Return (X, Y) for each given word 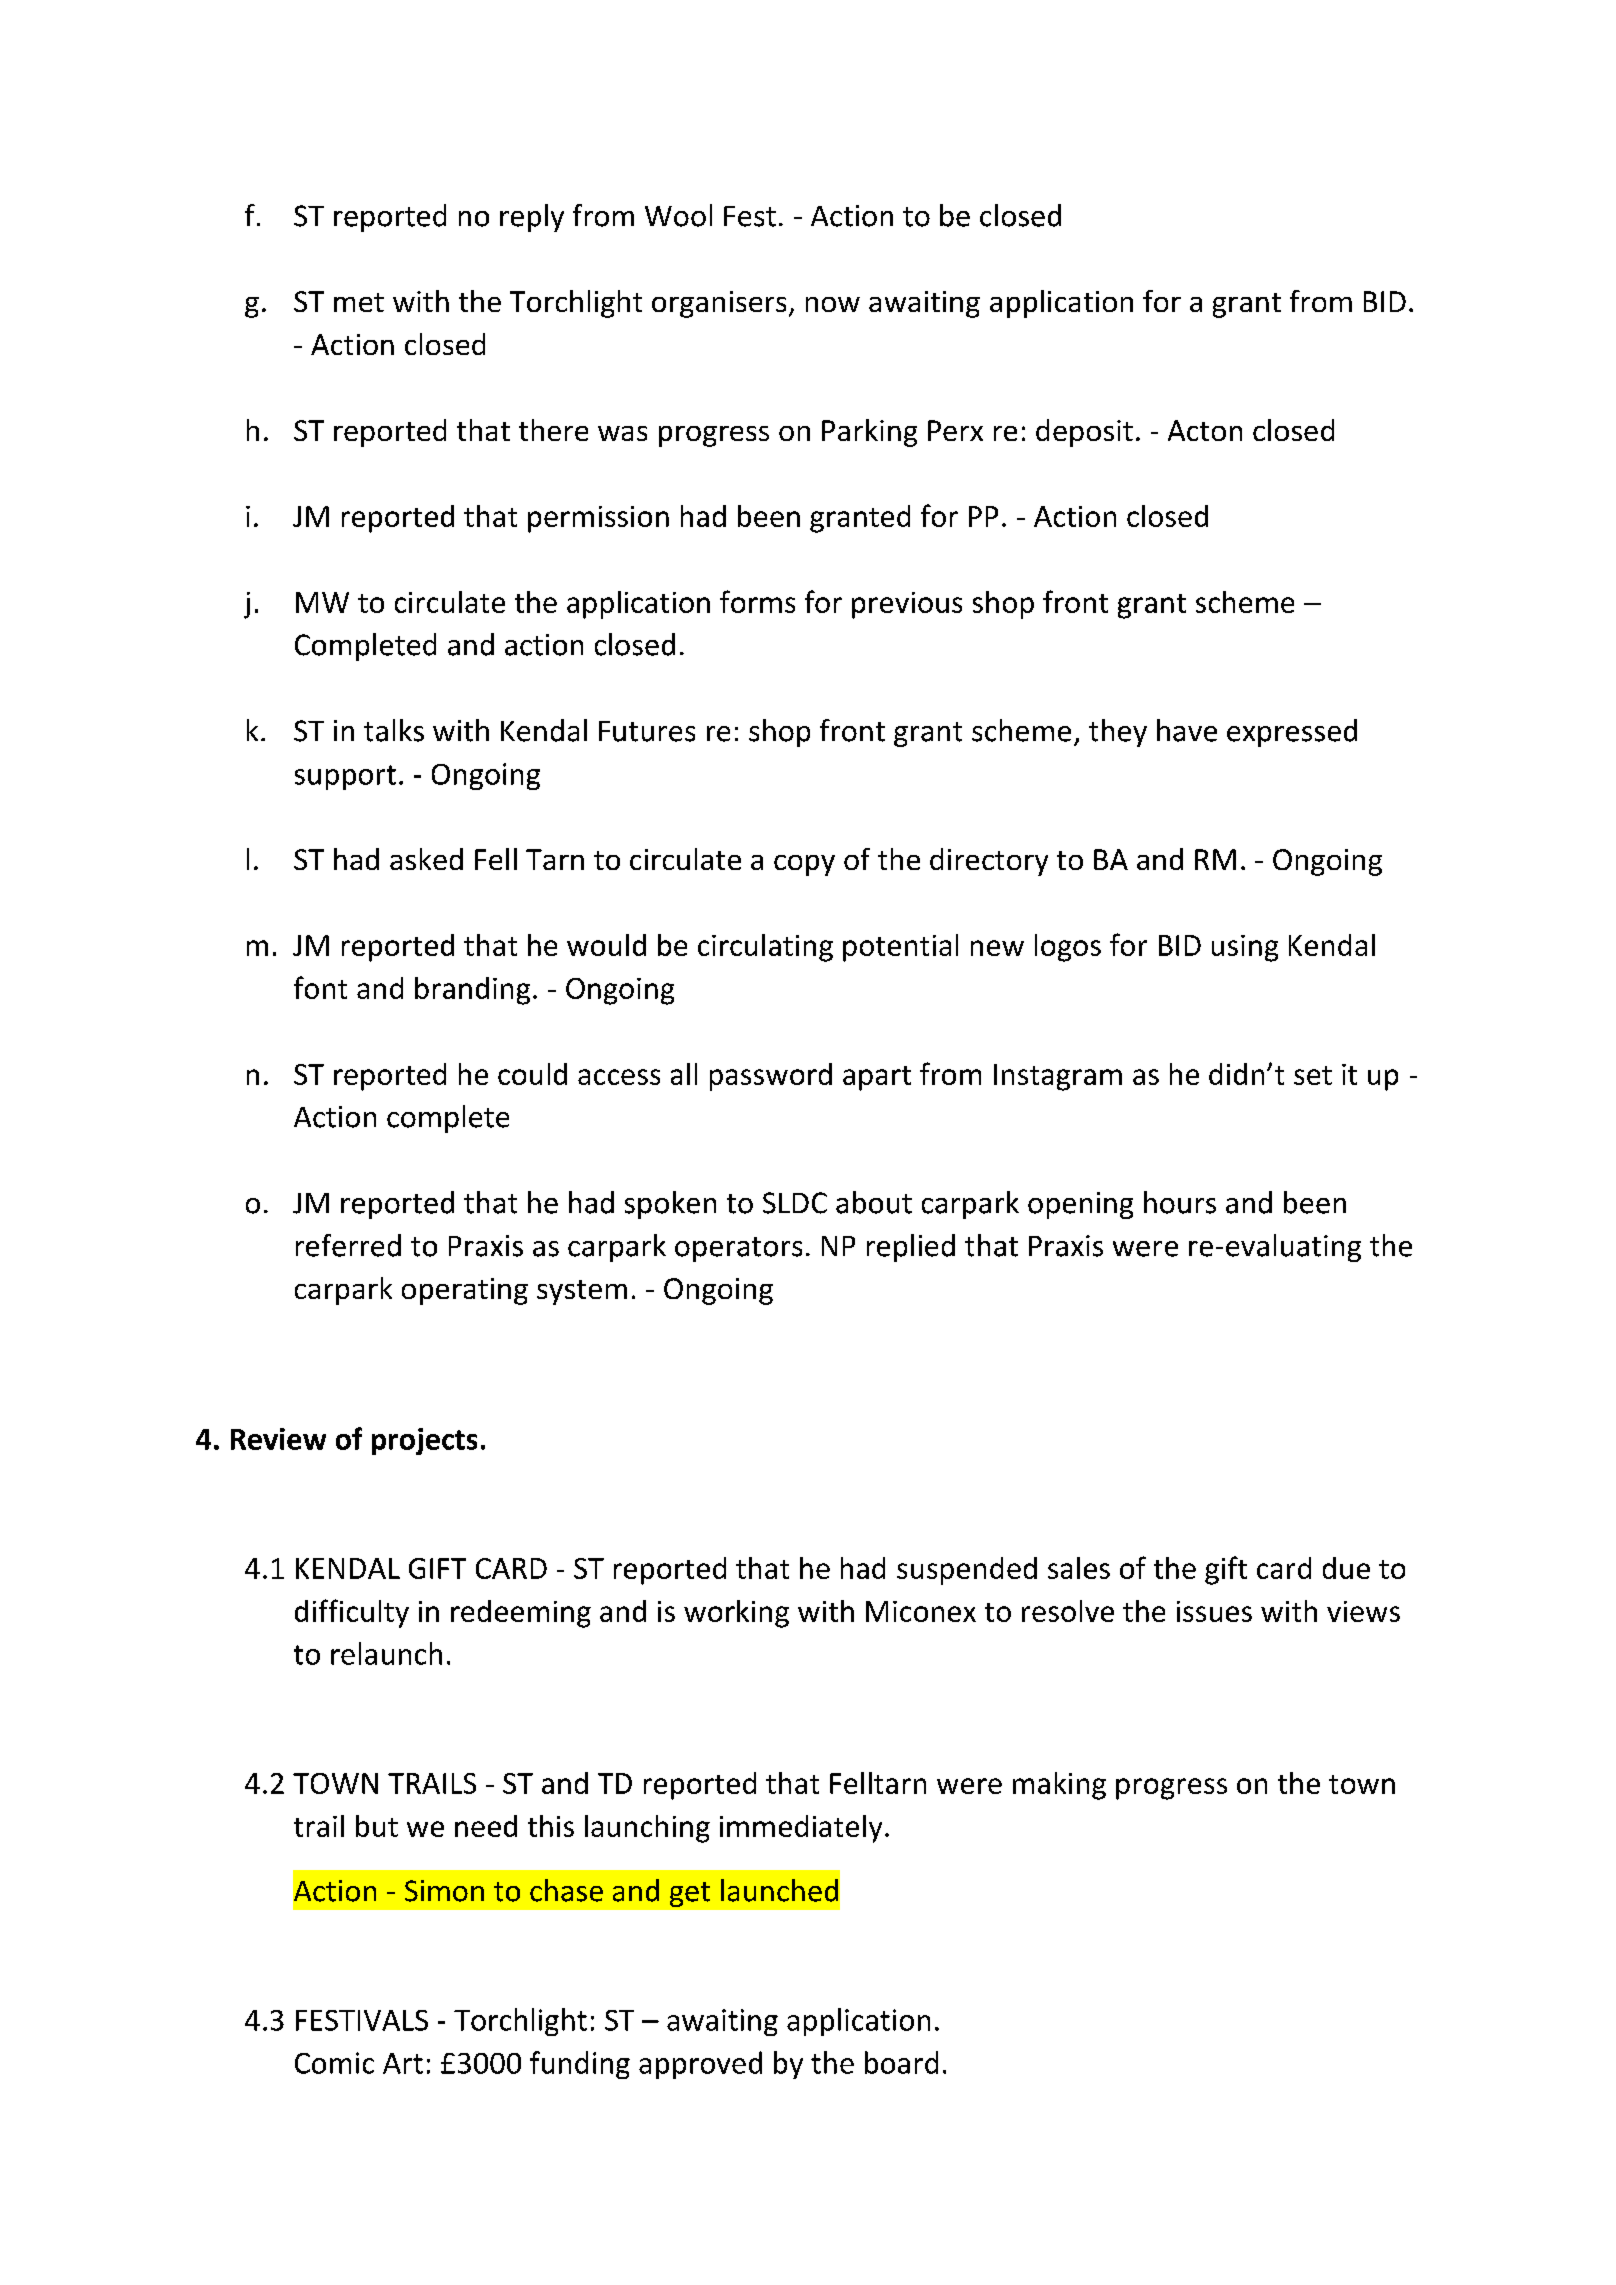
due (1346, 1568)
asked (426, 859)
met (359, 302)
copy (804, 865)
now (833, 304)
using (1245, 948)
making (1059, 1786)
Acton (1205, 430)
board (901, 2062)
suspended (967, 1571)
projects (424, 1441)
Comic (334, 2063)
